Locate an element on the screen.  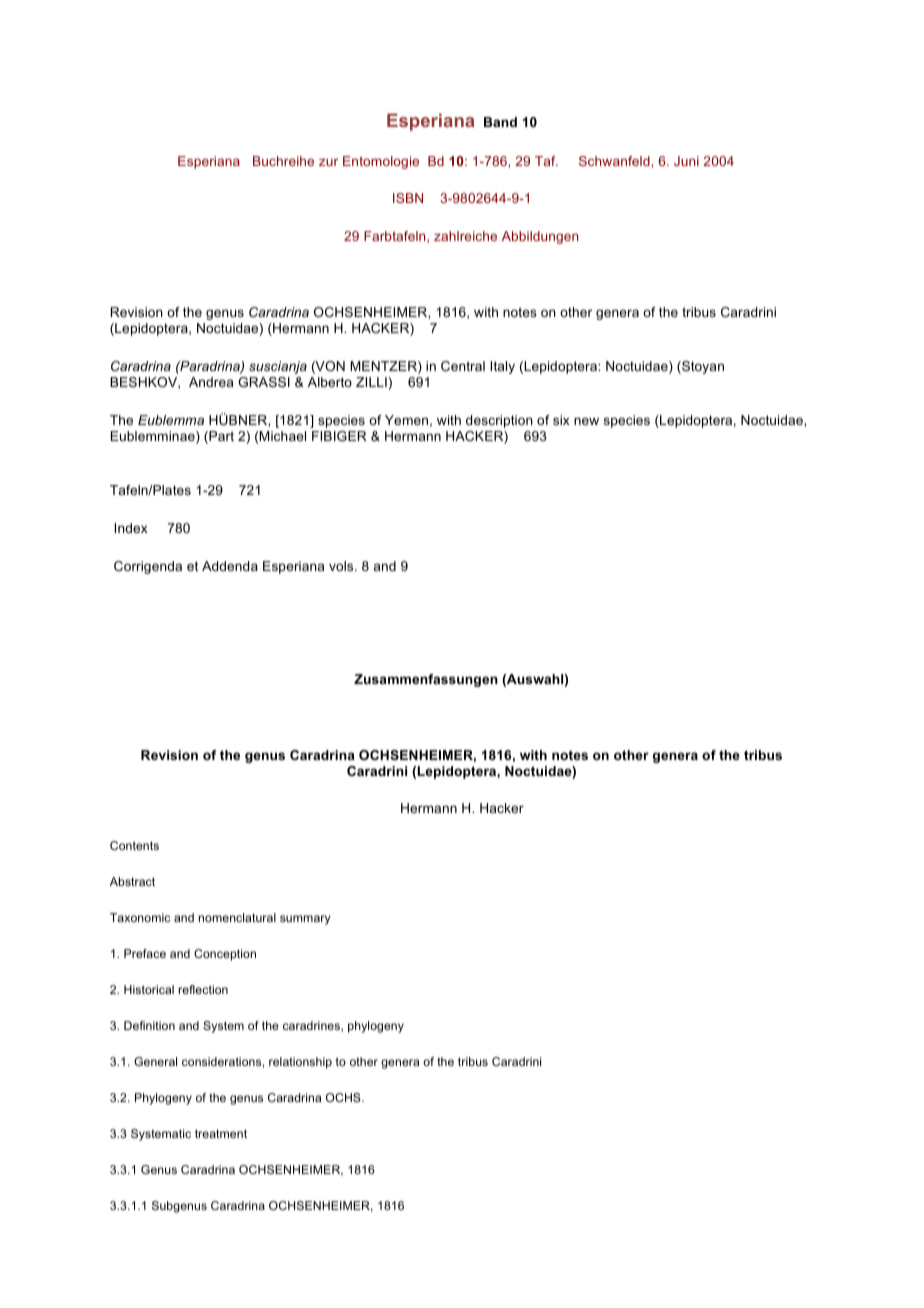
new is located at coordinates (586, 421).
